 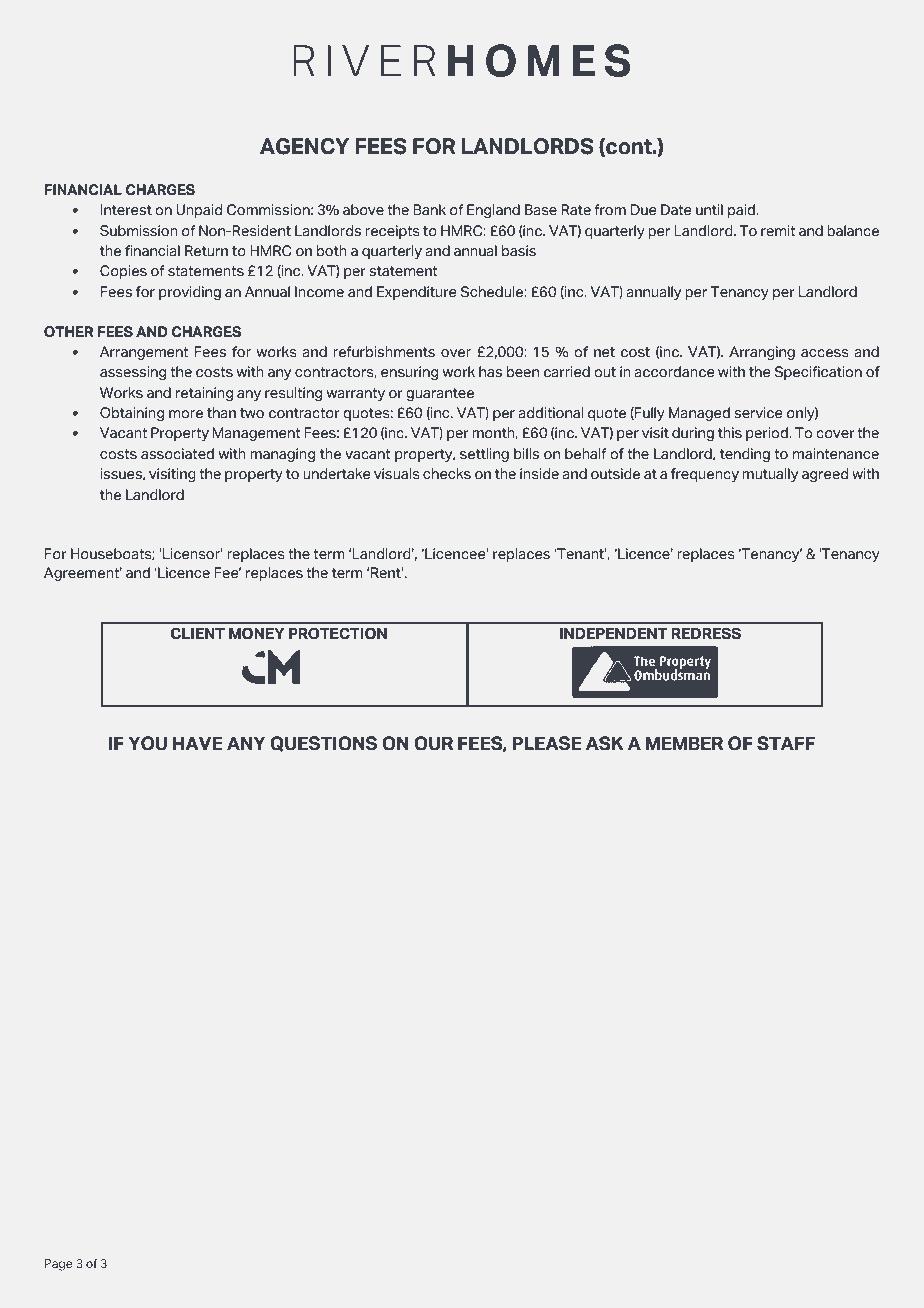 I want to click on REDRESS, so click(x=706, y=633).
